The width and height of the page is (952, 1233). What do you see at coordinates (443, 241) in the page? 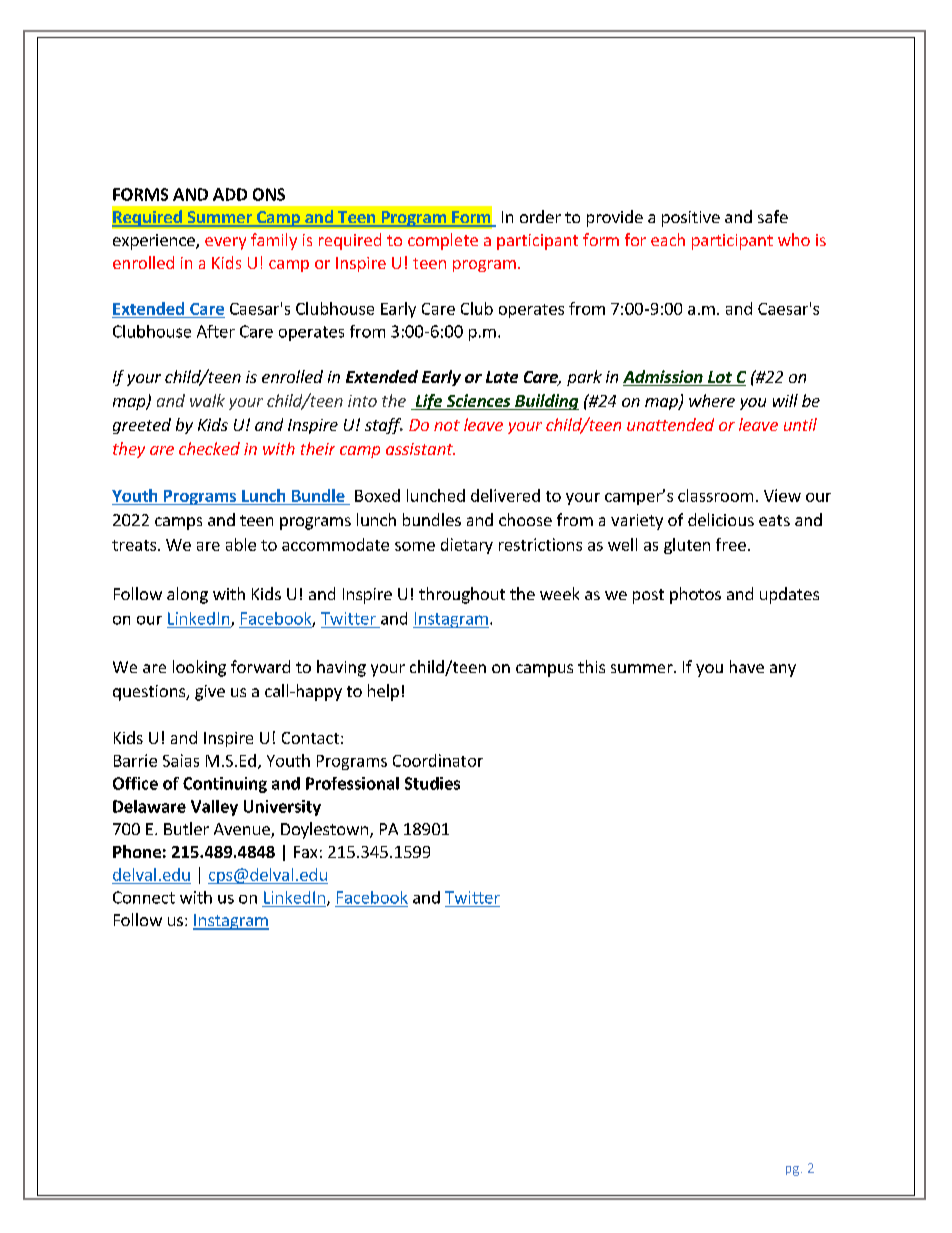
I see `complete` at bounding box center [443, 241].
